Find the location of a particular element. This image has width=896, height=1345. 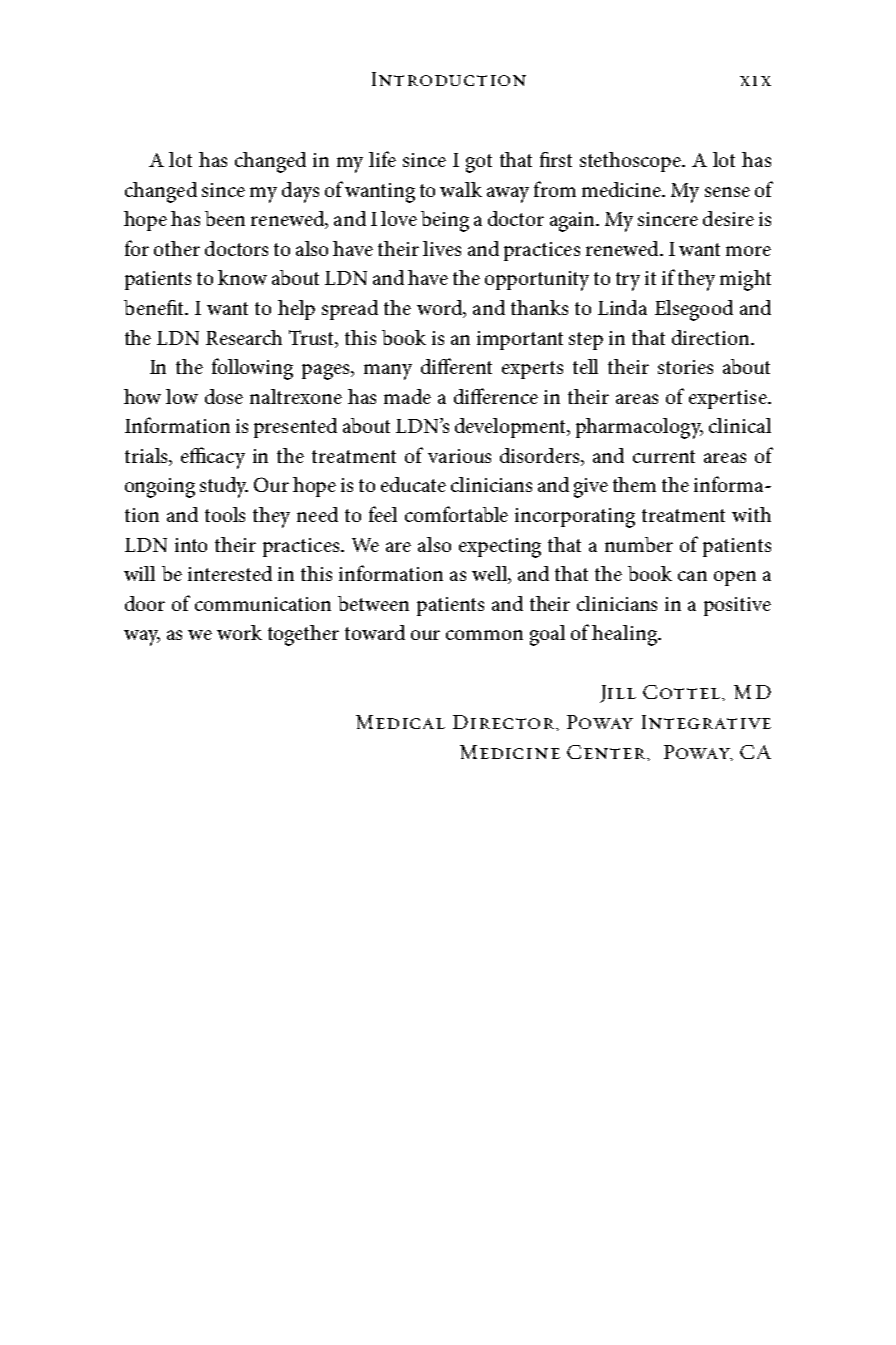

days is located at coordinates (300, 192).
